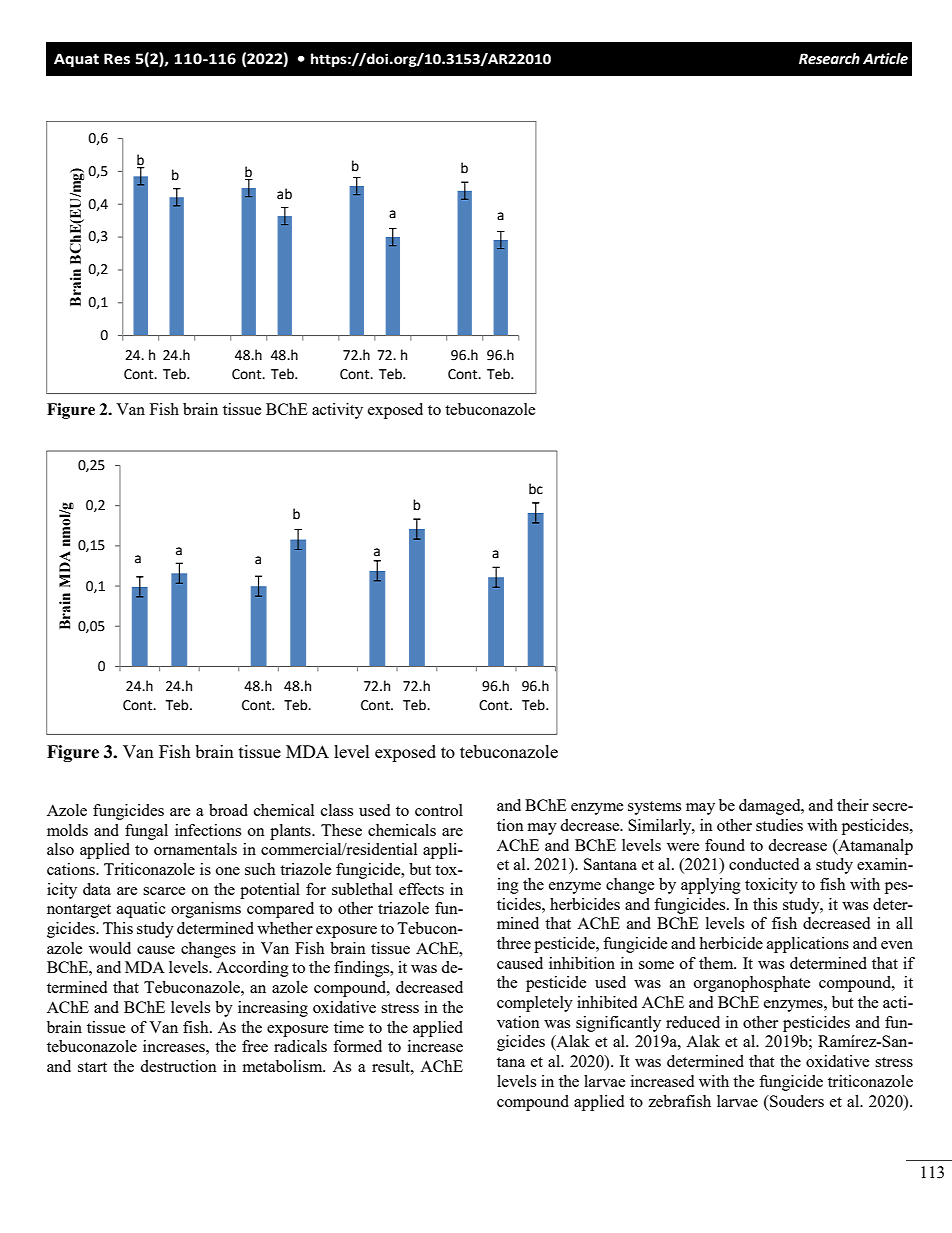 This page has width=952, height=1233. What do you see at coordinates (654, 808) in the page?
I see `systems` at bounding box center [654, 808].
